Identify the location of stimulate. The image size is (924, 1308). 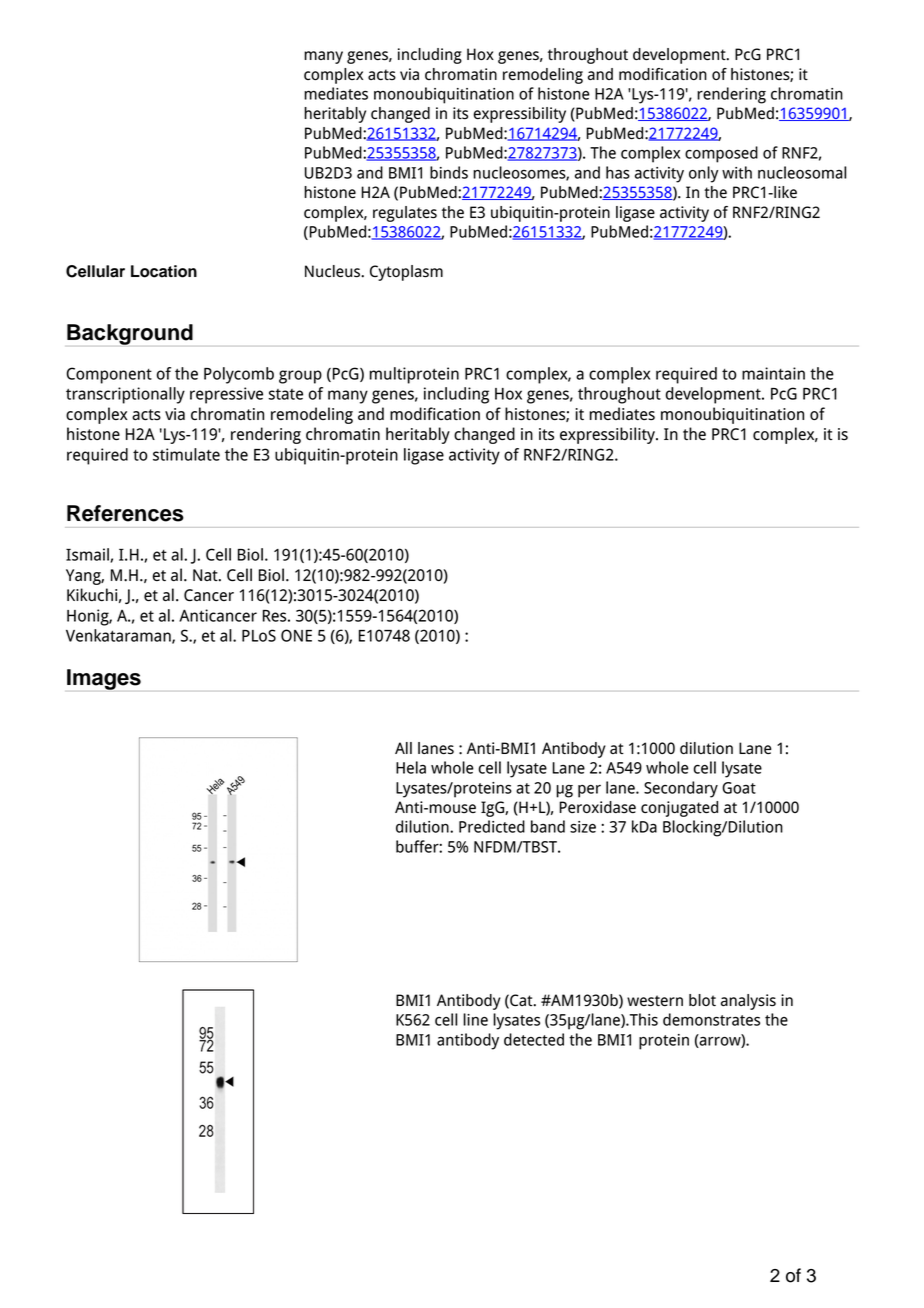
(186, 454).
